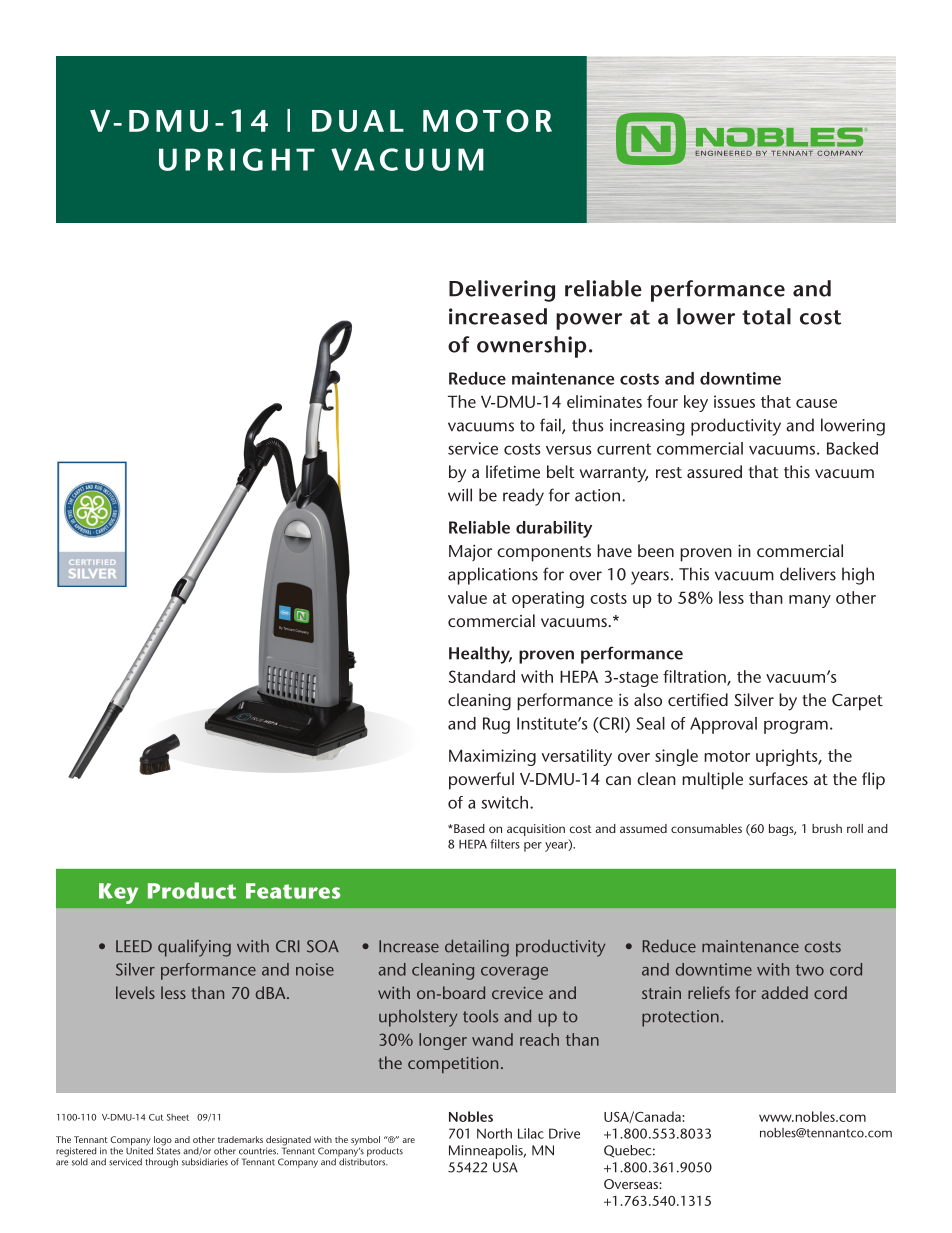  What do you see at coordinates (477, 948) in the image?
I see `detailing` at bounding box center [477, 948].
